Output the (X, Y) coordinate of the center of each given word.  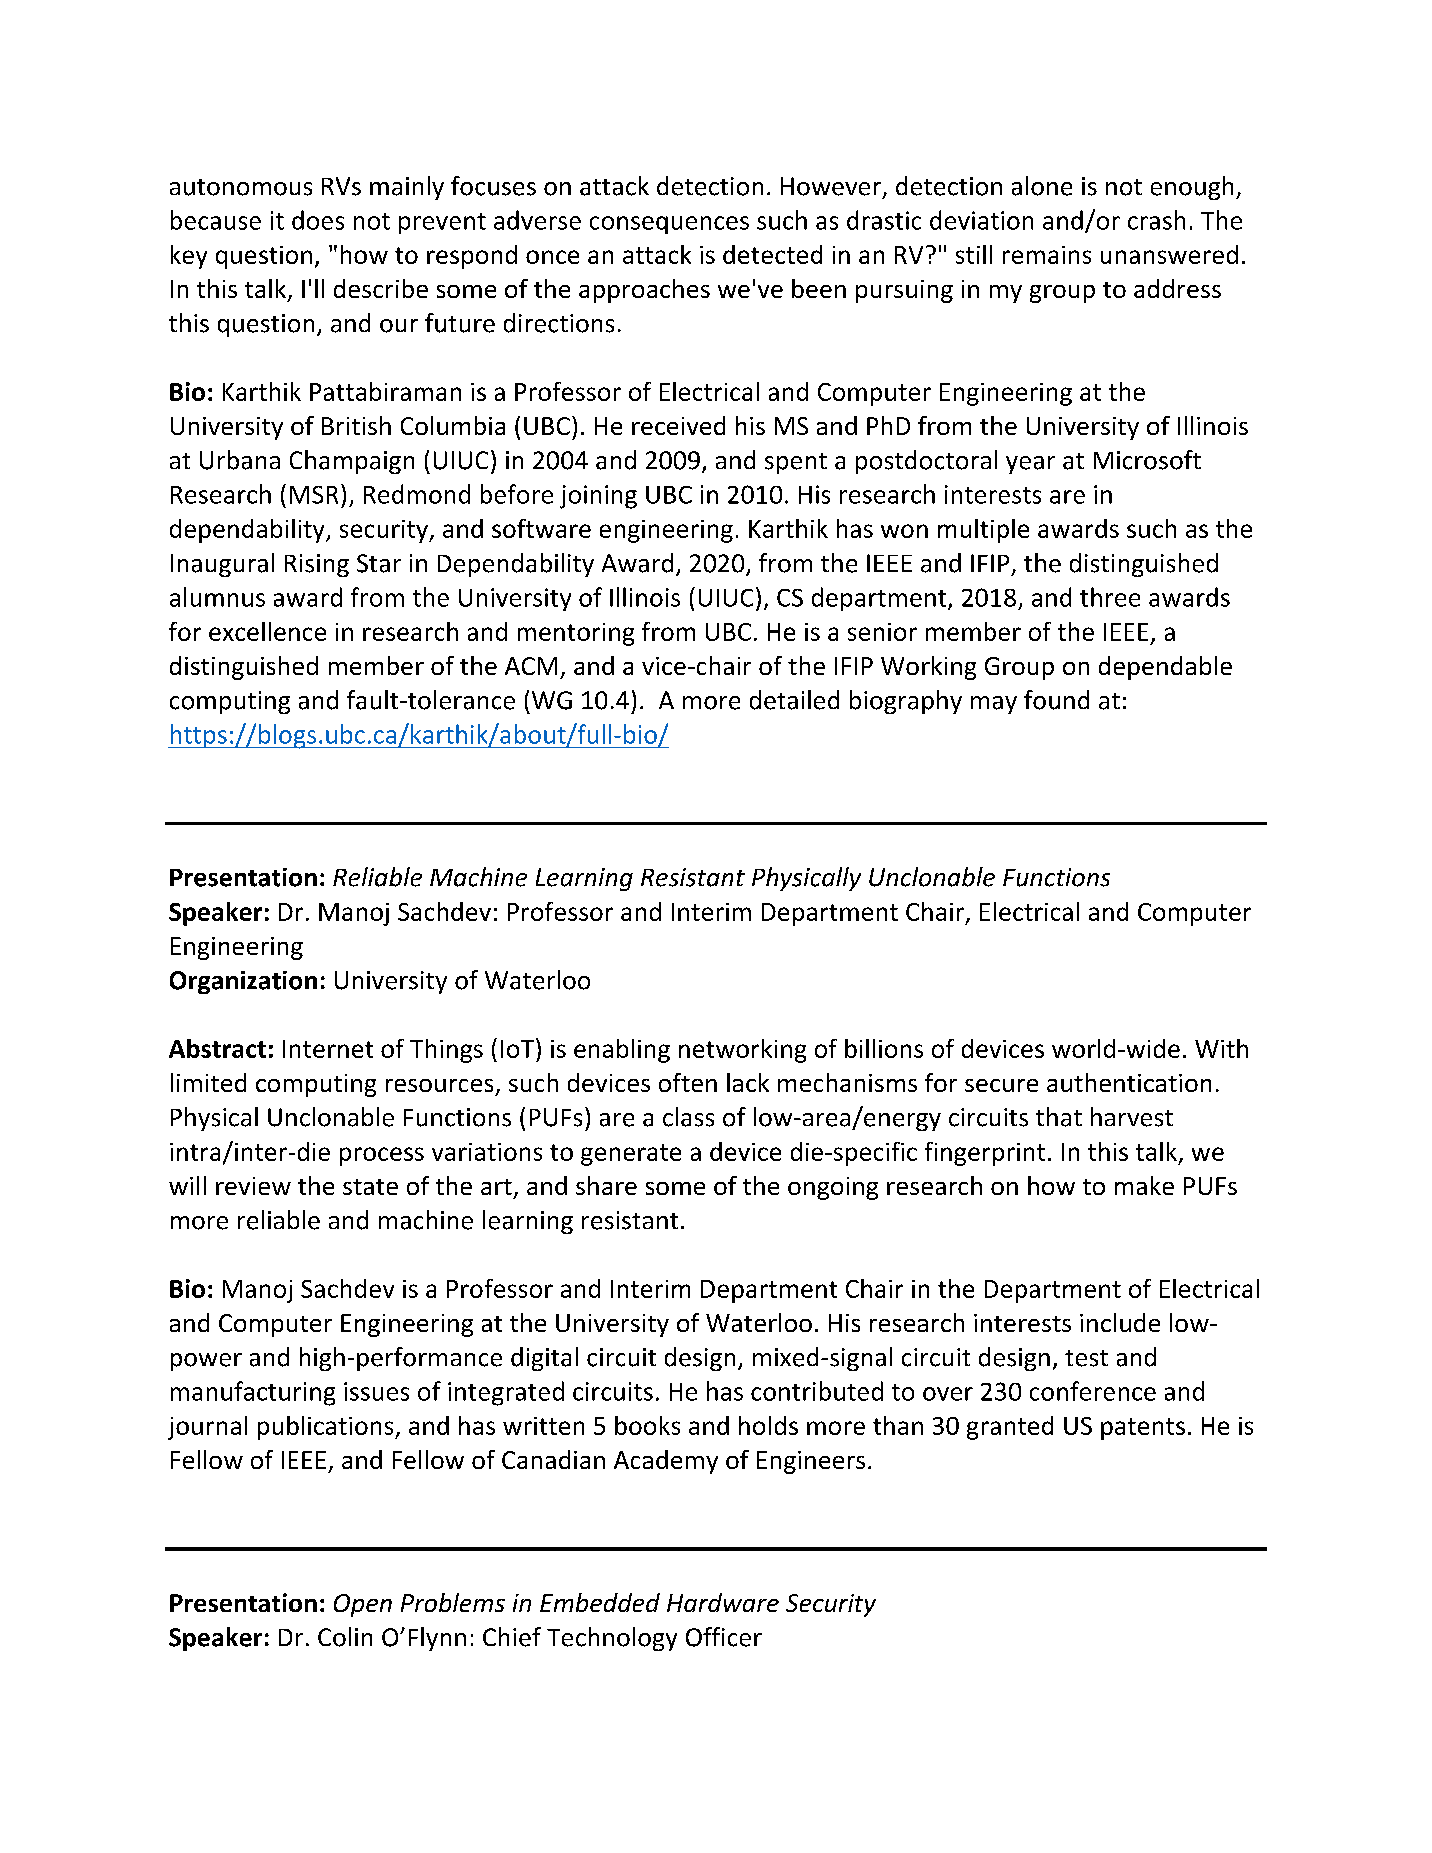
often (688, 1082)
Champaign (352, 462)
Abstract (217, 1048)
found (1056, 700)
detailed (794, 700)
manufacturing (253, 1393)
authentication (1129, 1082)
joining (598, 497)
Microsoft (1147, 460)
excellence (267, 631)
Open (363, 1605)
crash (1156, 220)
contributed (817, 1391)
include (1120, 1322)
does (318, 220)
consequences (669, 225)
